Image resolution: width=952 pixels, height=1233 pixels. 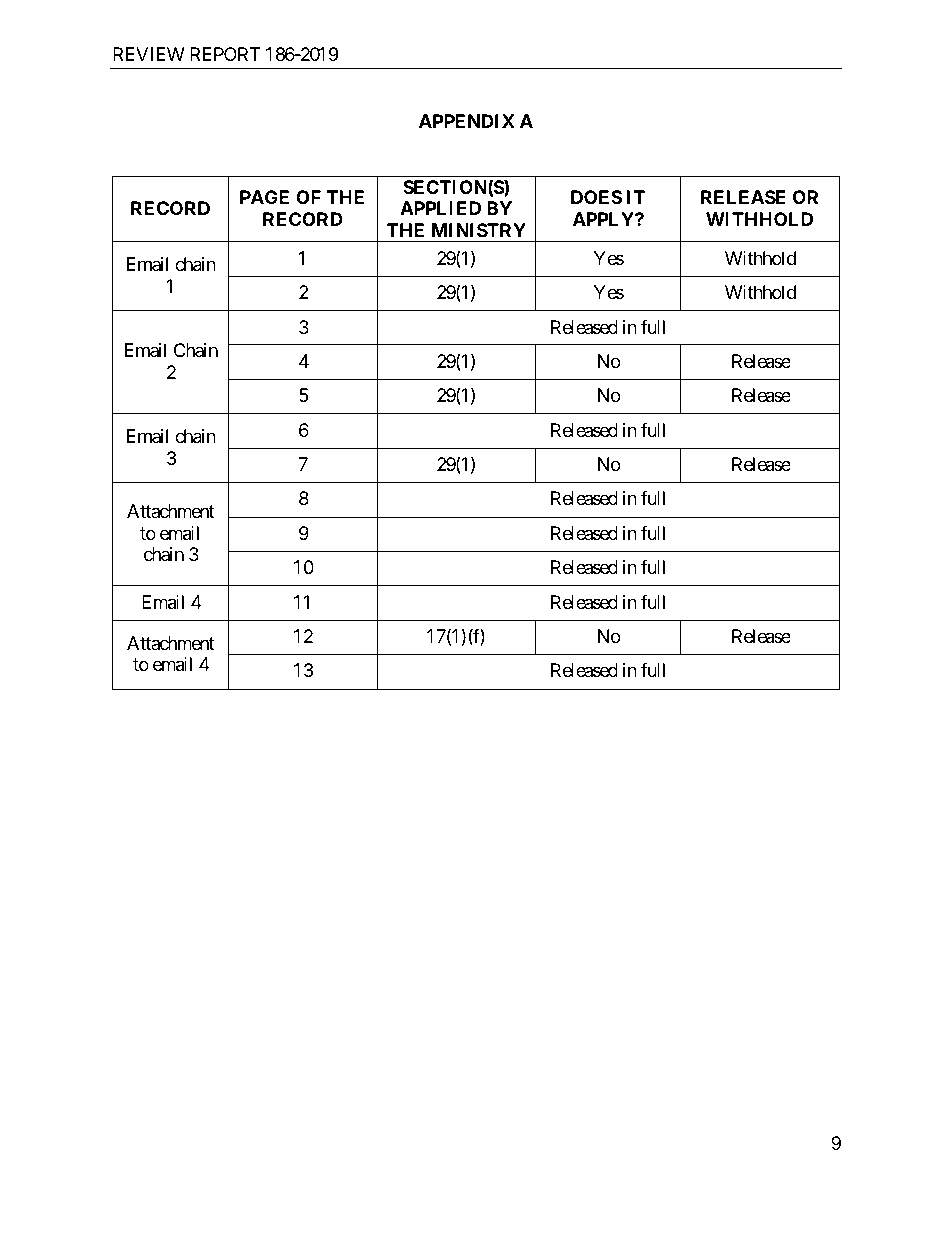 What do you see at coordinates (225, 54) in the document?
I see `REPORT` at bounding box center [225, 54].
